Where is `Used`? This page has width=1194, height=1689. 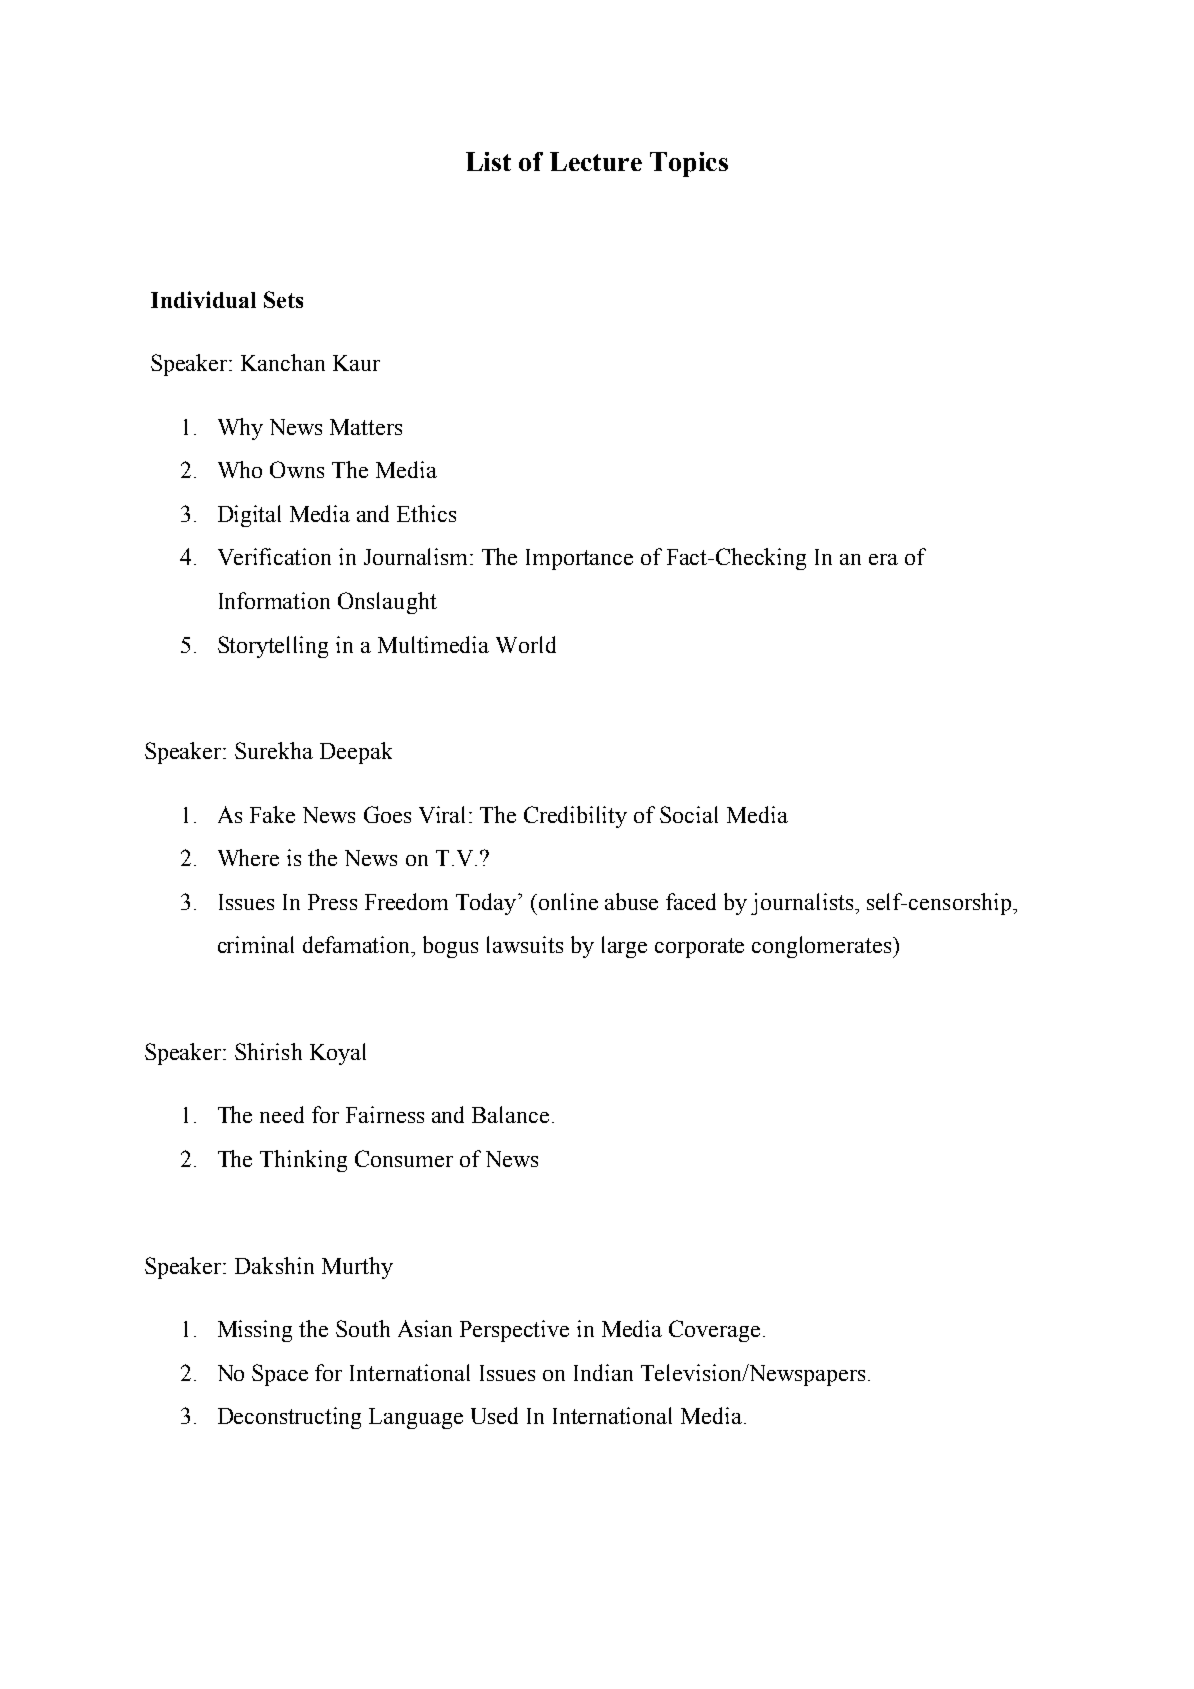
Used is located at coordinates (494, 1415).
